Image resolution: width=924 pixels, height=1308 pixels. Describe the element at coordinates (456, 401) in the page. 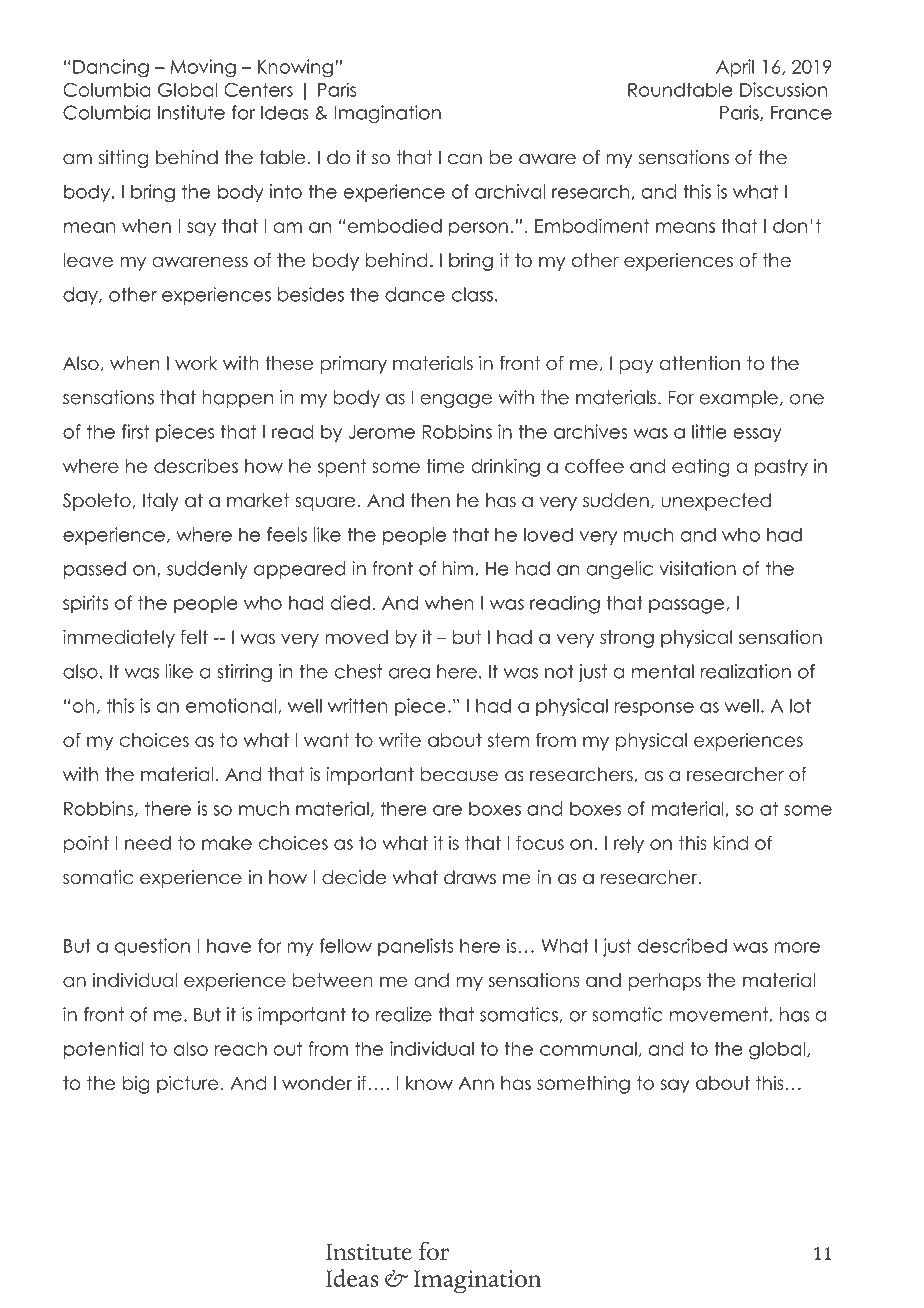

I see `engage` at that location.
